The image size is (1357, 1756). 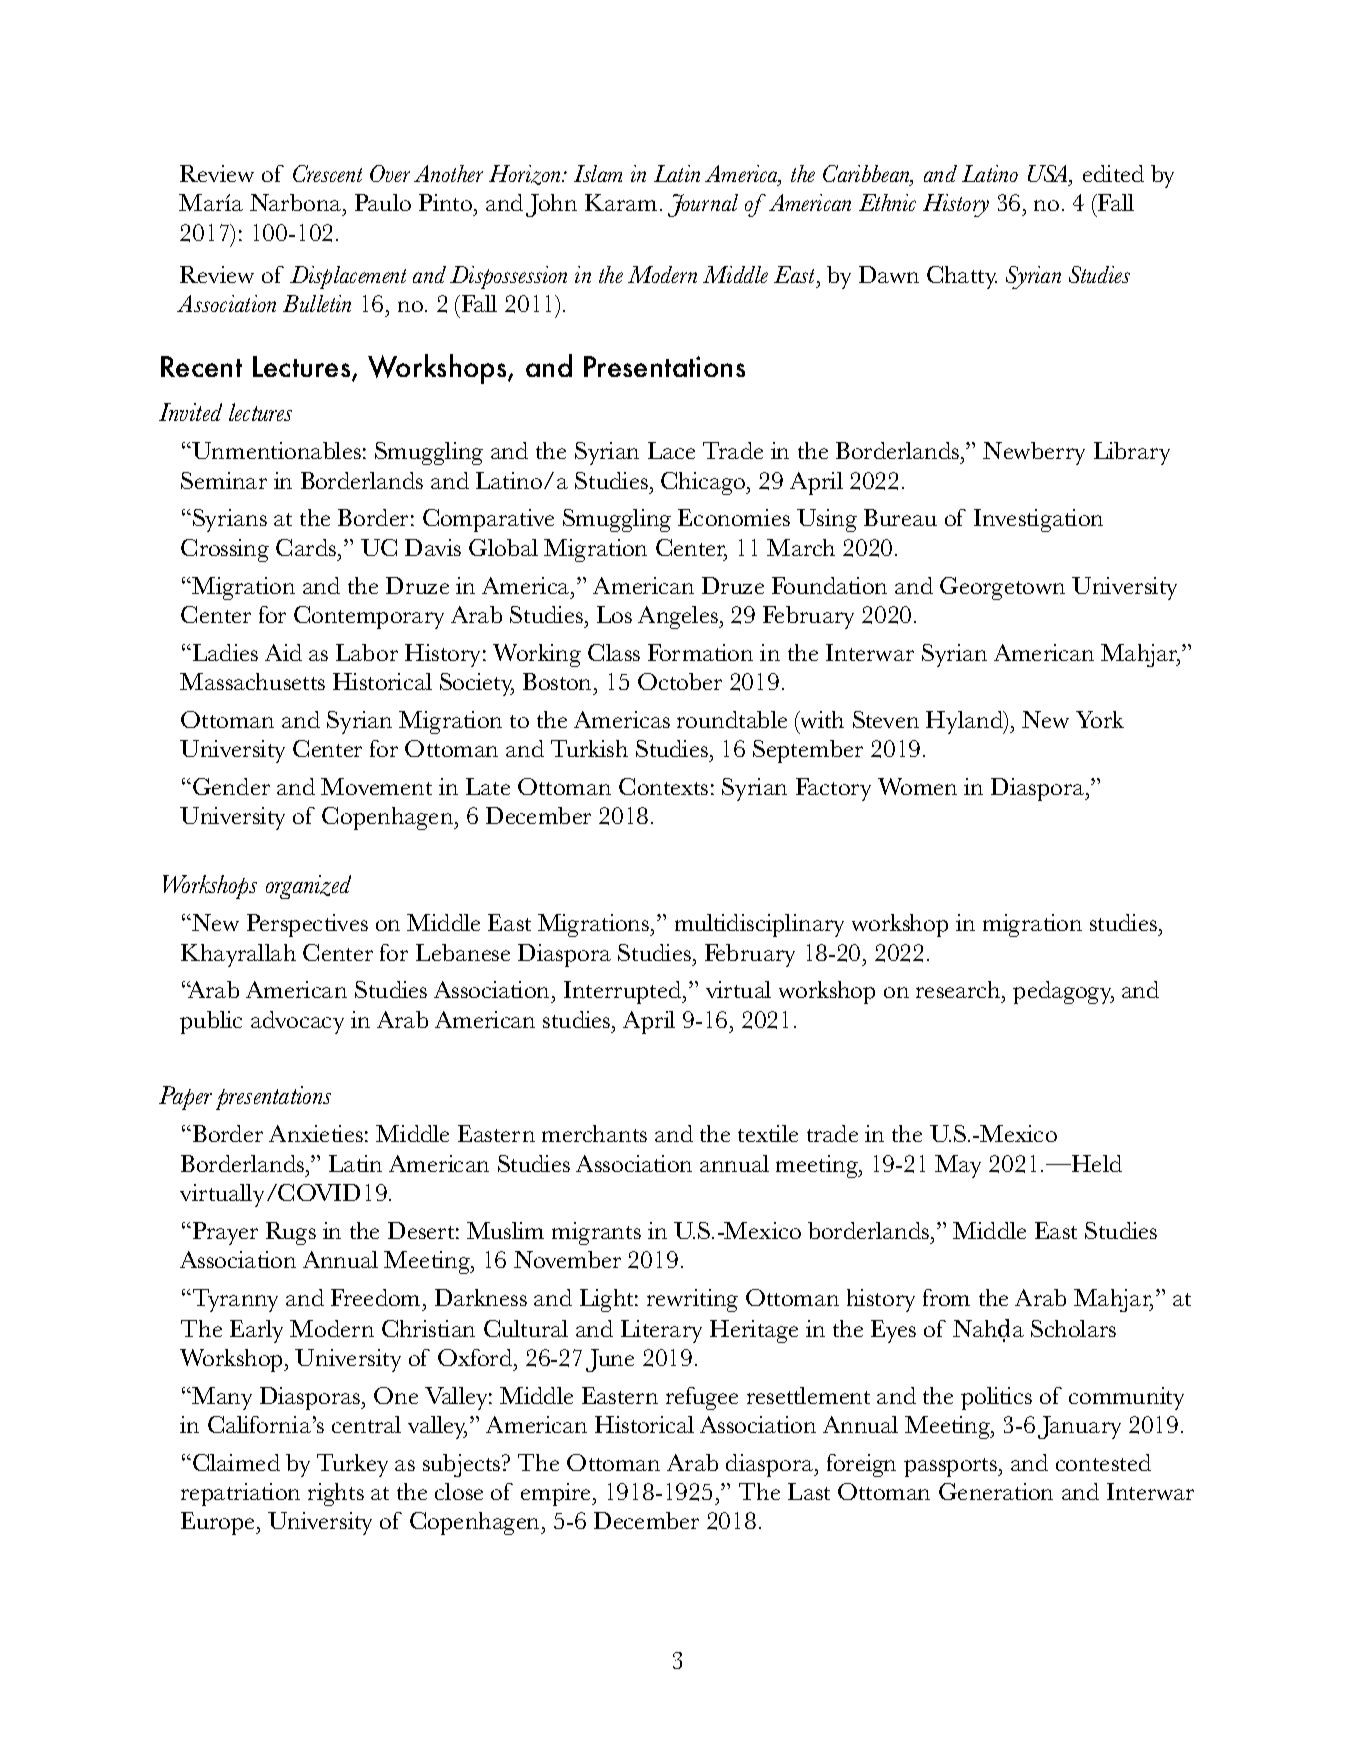 What do you see at coordinates (621, 202) in the image?
I see `Karam` at bounding box center [621, 202].
